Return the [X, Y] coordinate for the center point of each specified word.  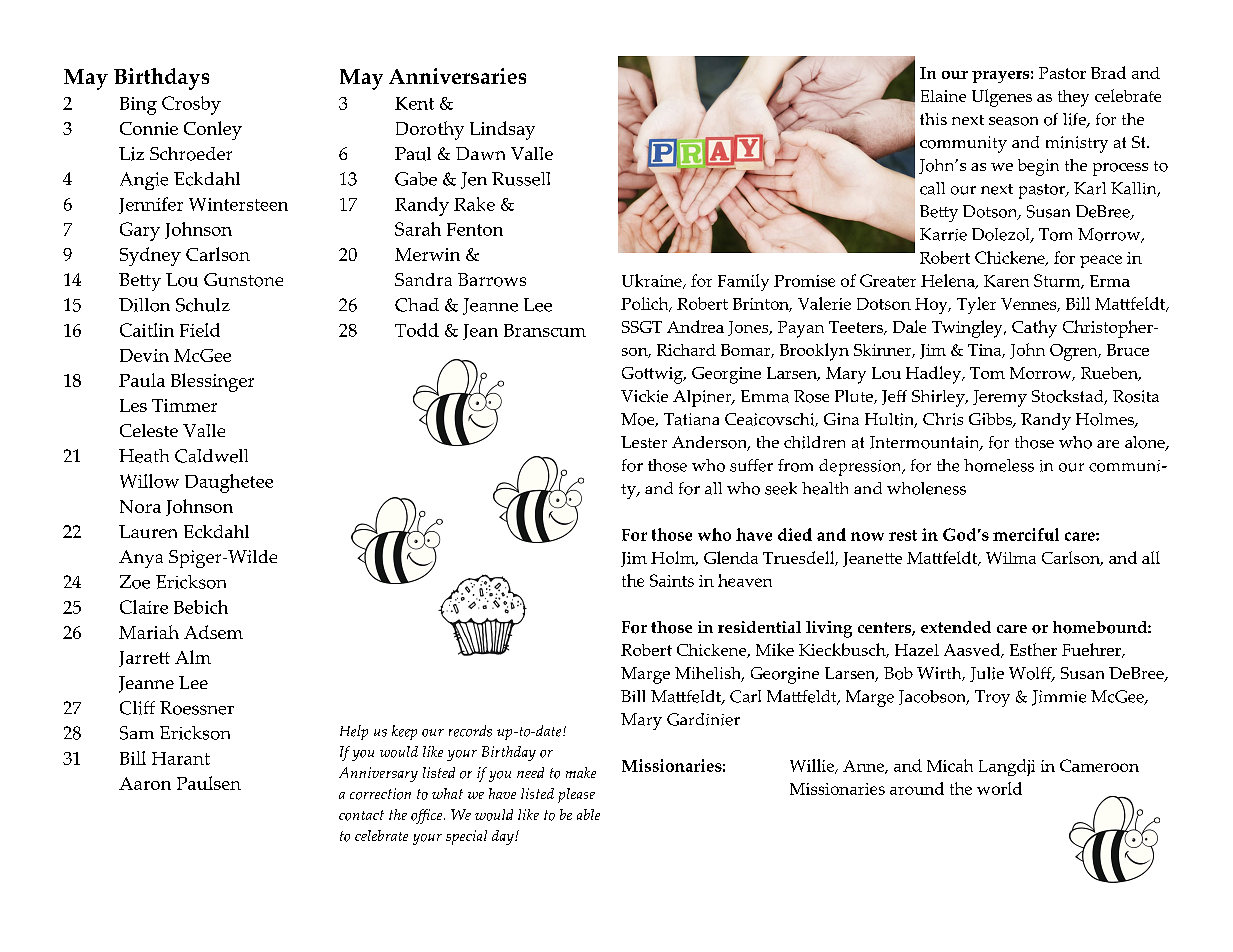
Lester [644, 442]
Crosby [191, 105]
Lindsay [502, 130]
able [588, 814]
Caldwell [211, 456]
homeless [999, 465]
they [1073, 98]
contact [361, 815]
